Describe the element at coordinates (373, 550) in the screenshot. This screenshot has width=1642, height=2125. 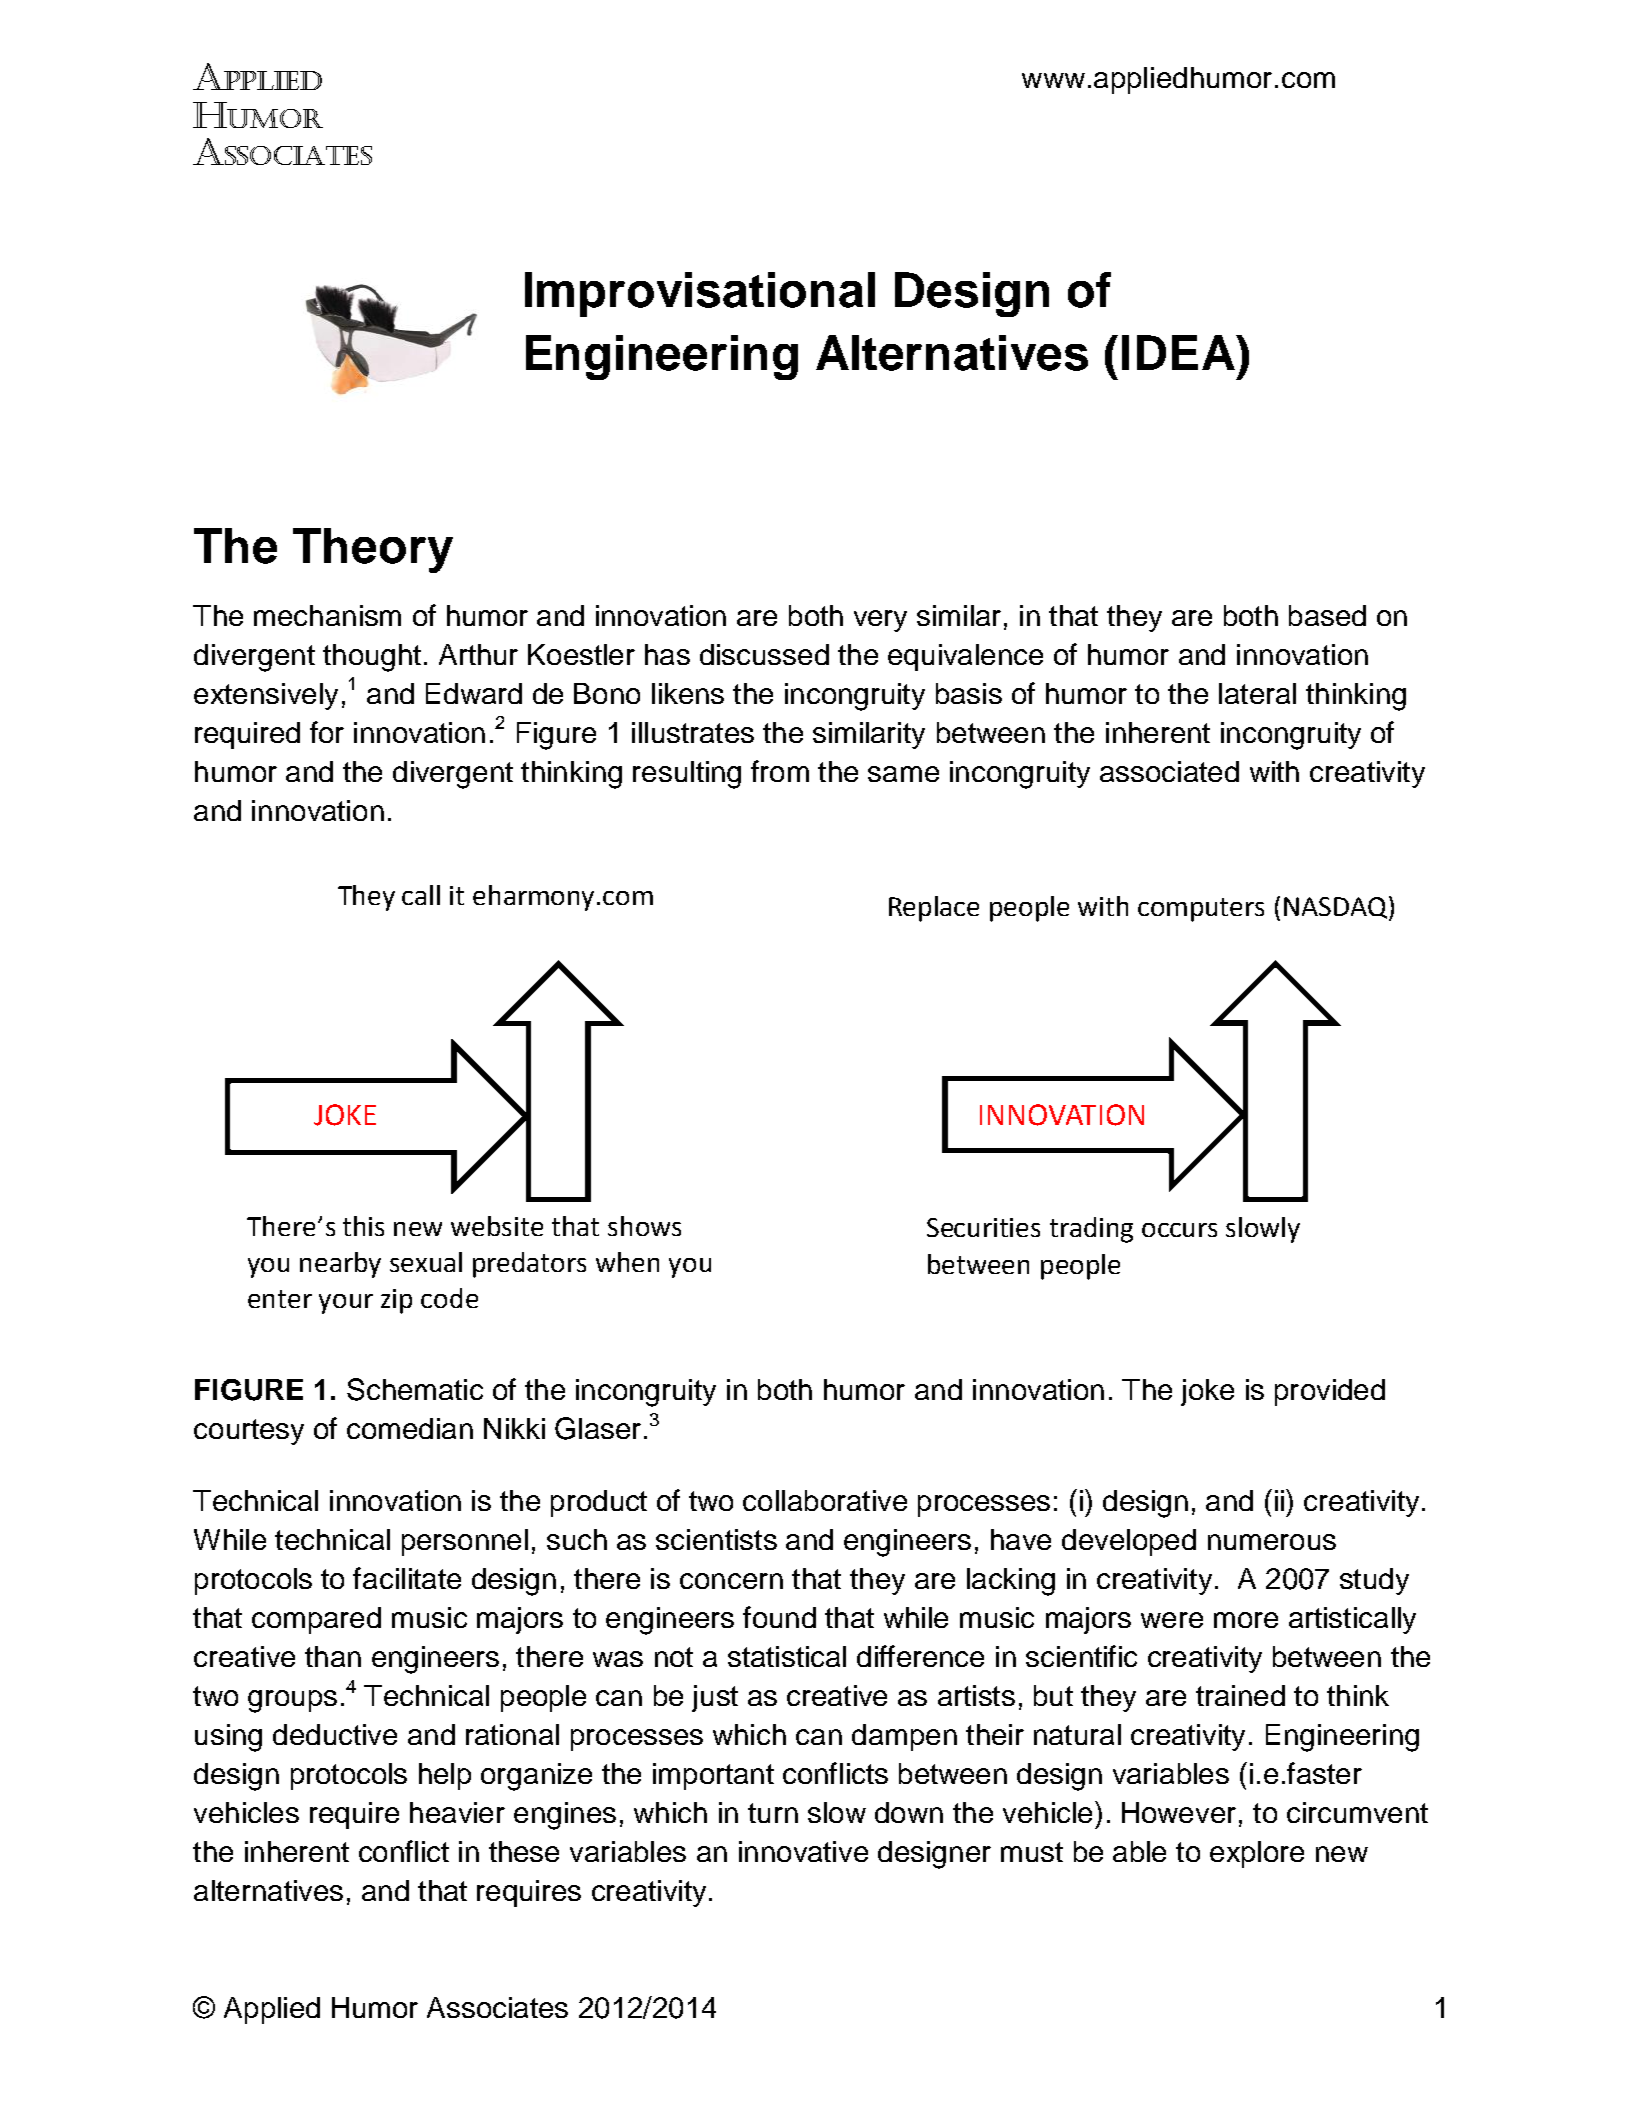
I see `Theory` at that location.
